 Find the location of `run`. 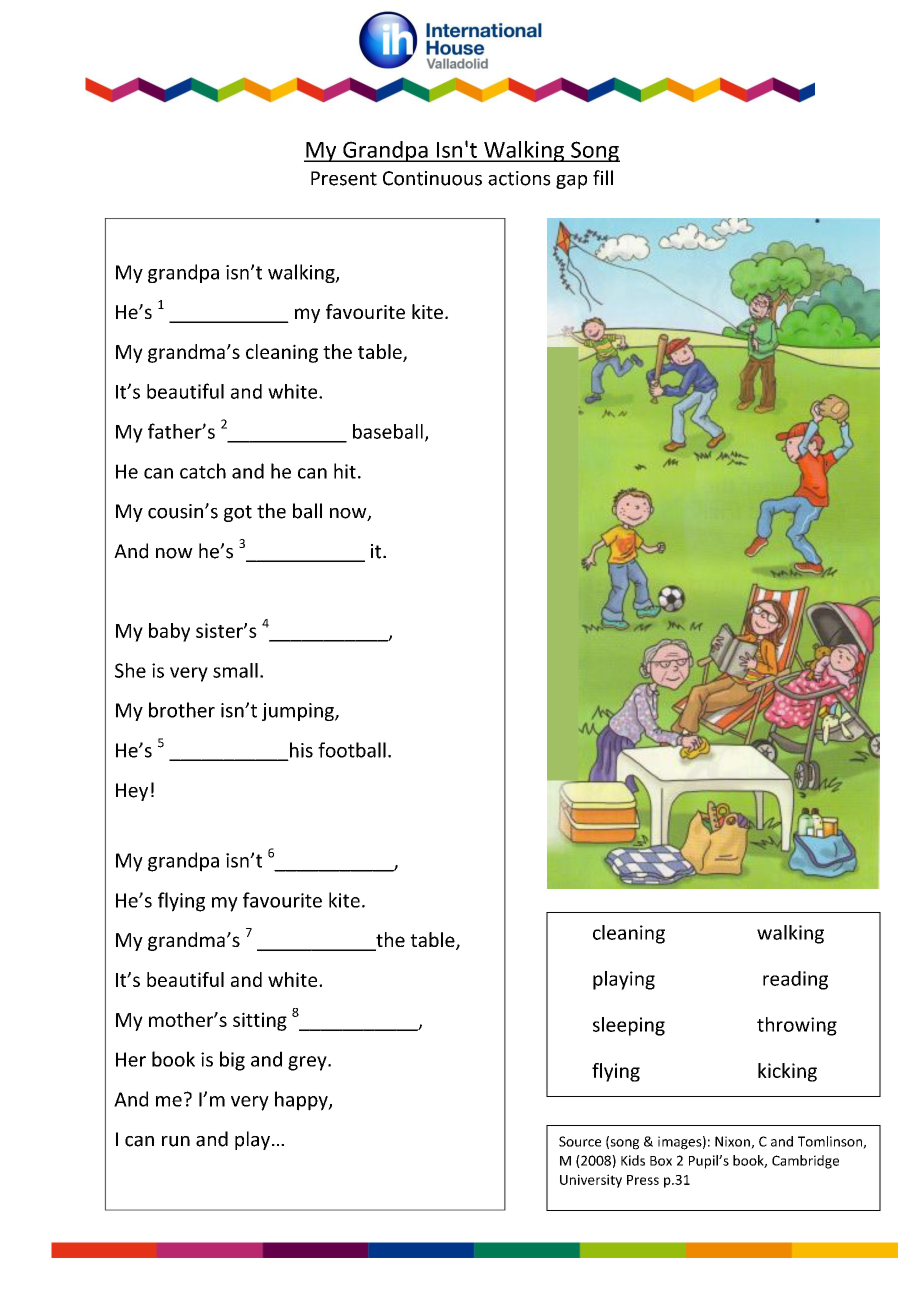

run is located at coordinates (176, 1141).
